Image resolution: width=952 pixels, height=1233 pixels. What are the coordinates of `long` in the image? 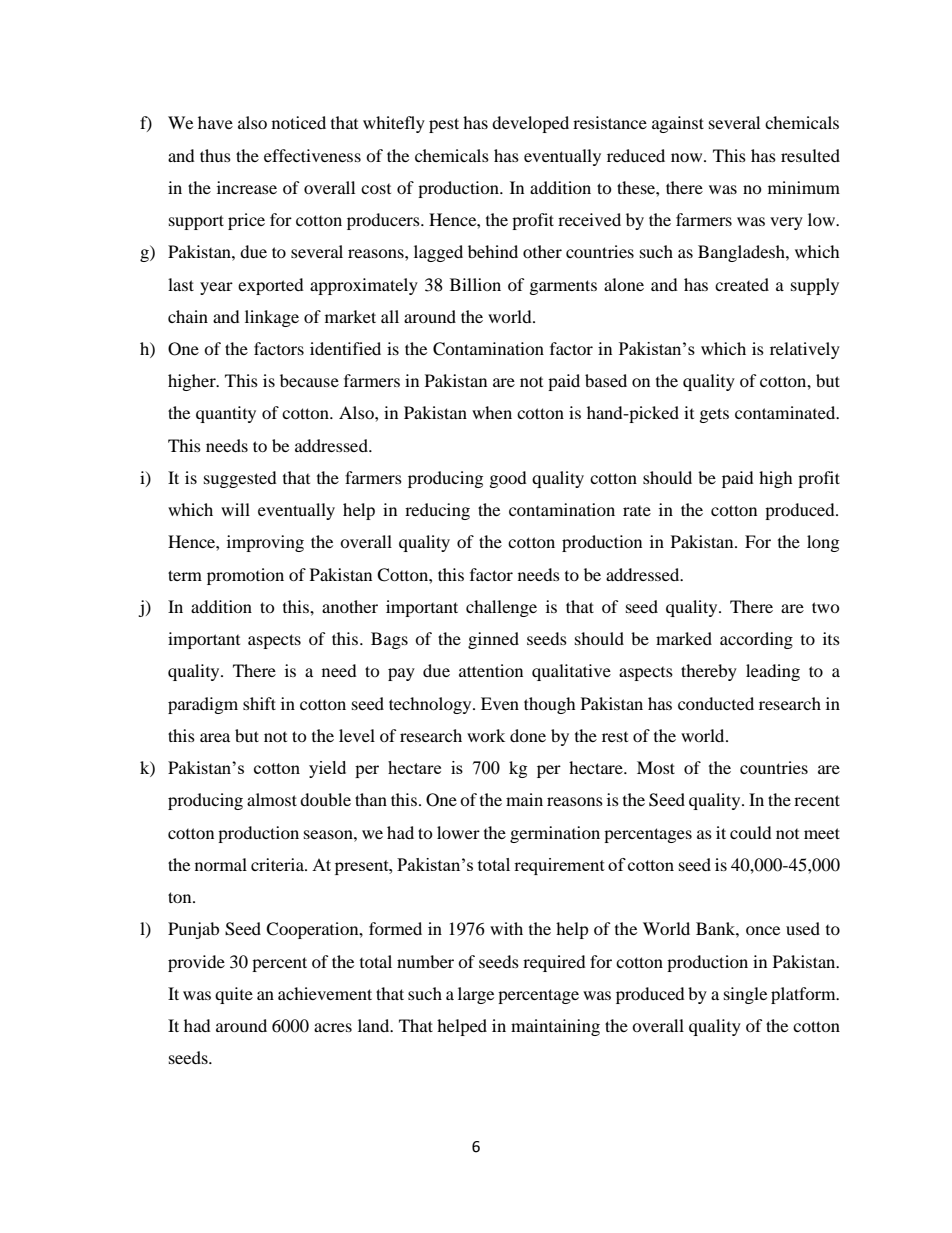 It's located at (823, 543).
